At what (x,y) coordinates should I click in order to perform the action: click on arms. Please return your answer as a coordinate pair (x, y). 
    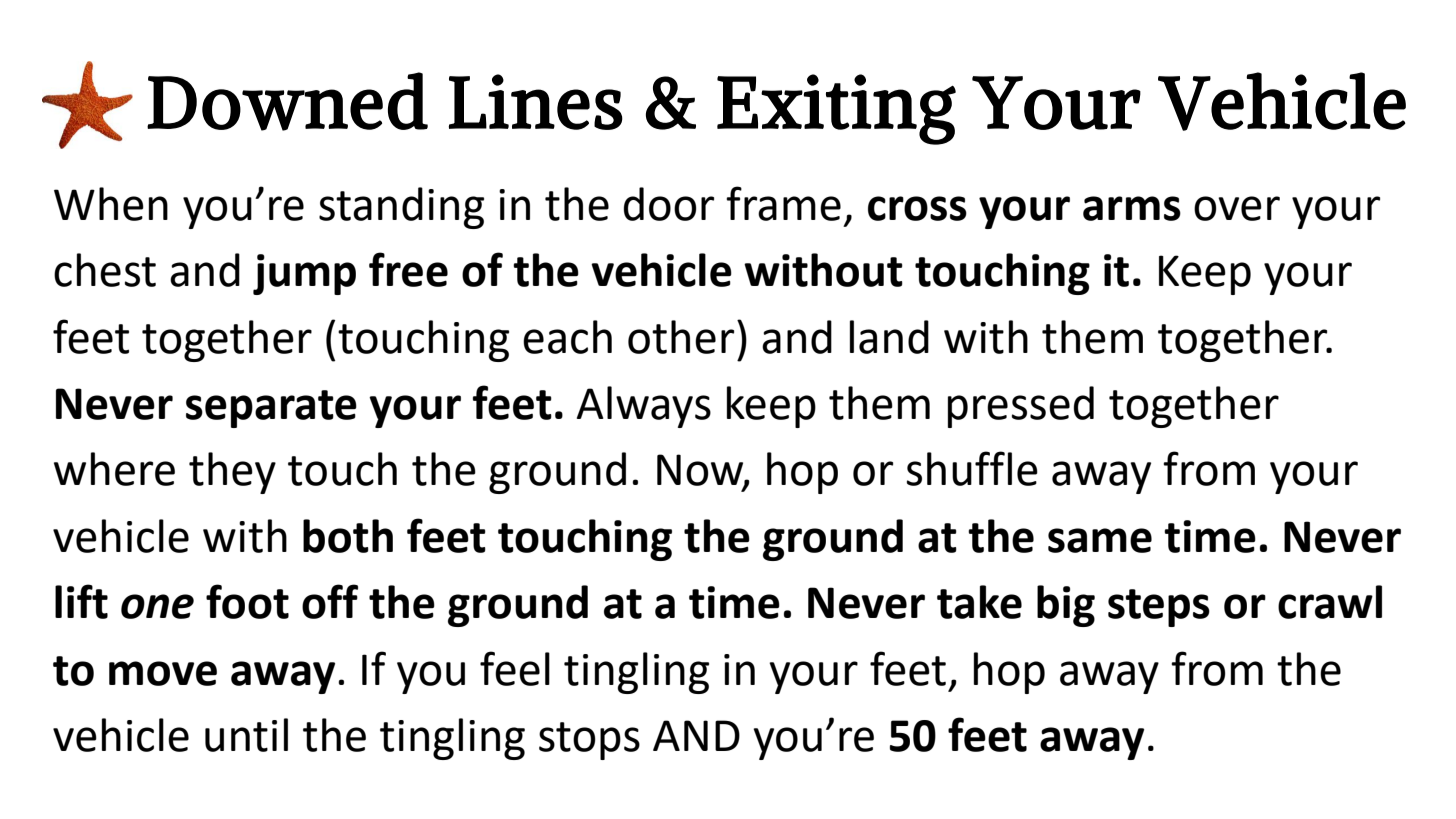
    Looking at the image, I should click on (1132, 208).
